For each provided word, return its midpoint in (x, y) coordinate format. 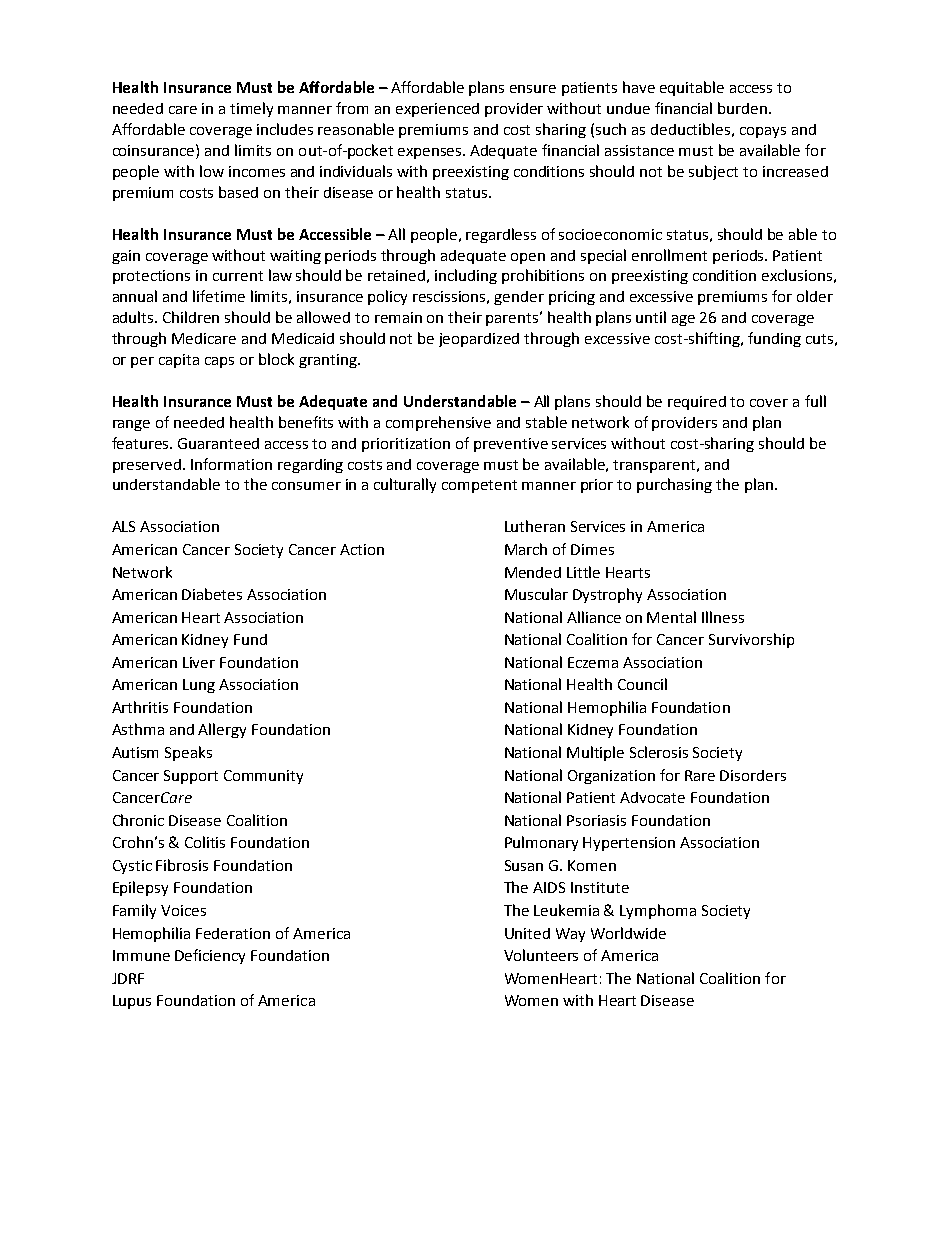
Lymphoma (658, 911)
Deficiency (210, 956)
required (697, 403)
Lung (199, 686)
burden (742, 108)
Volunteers (541, 955)
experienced (437, 110)
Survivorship (751, 640)
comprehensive (438, 423)
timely (251, 109)
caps (219, 362)
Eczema (593, 662)
